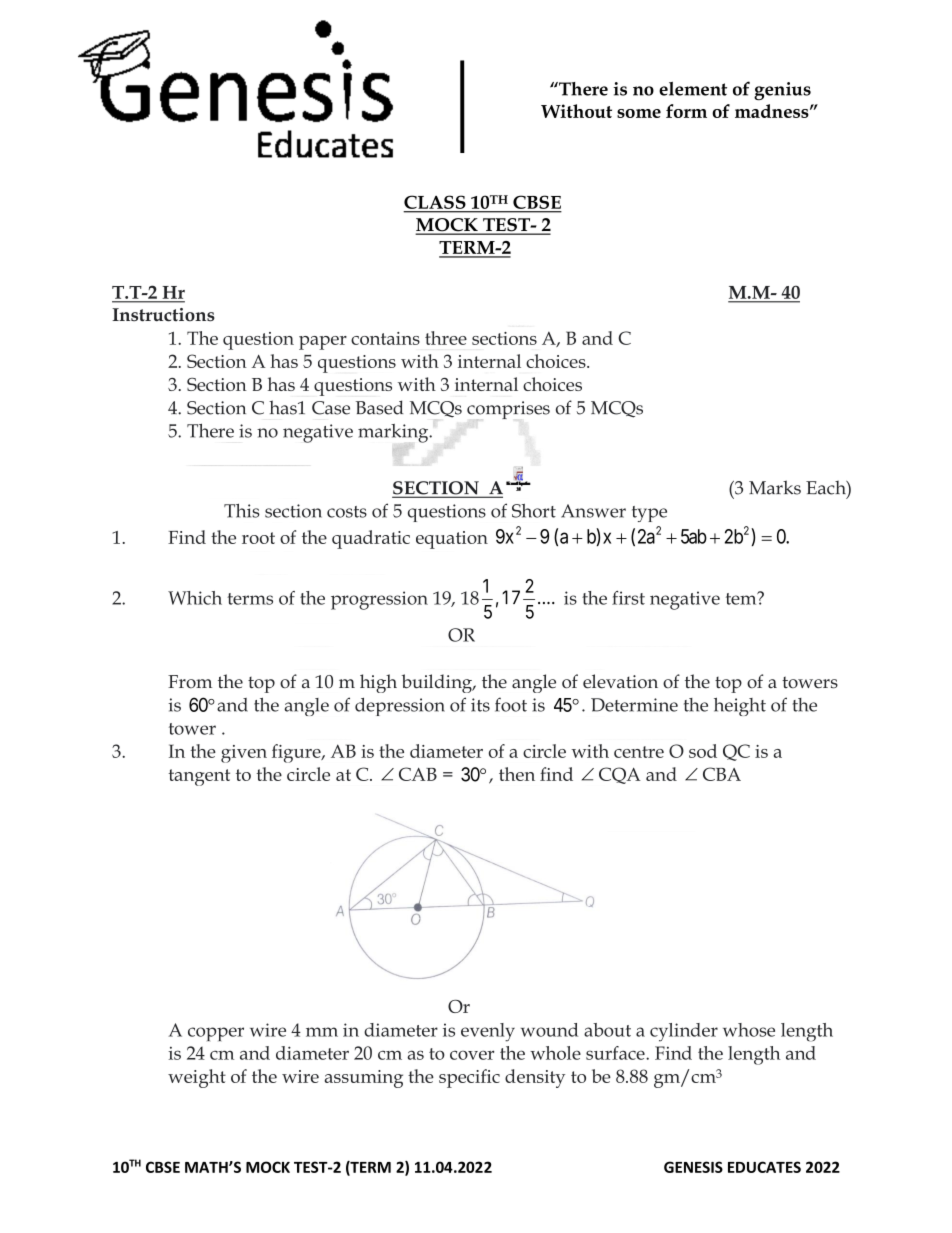  Describe the element at coordinates (775, 487) in the screenshot. I see `Marks` at that location.
